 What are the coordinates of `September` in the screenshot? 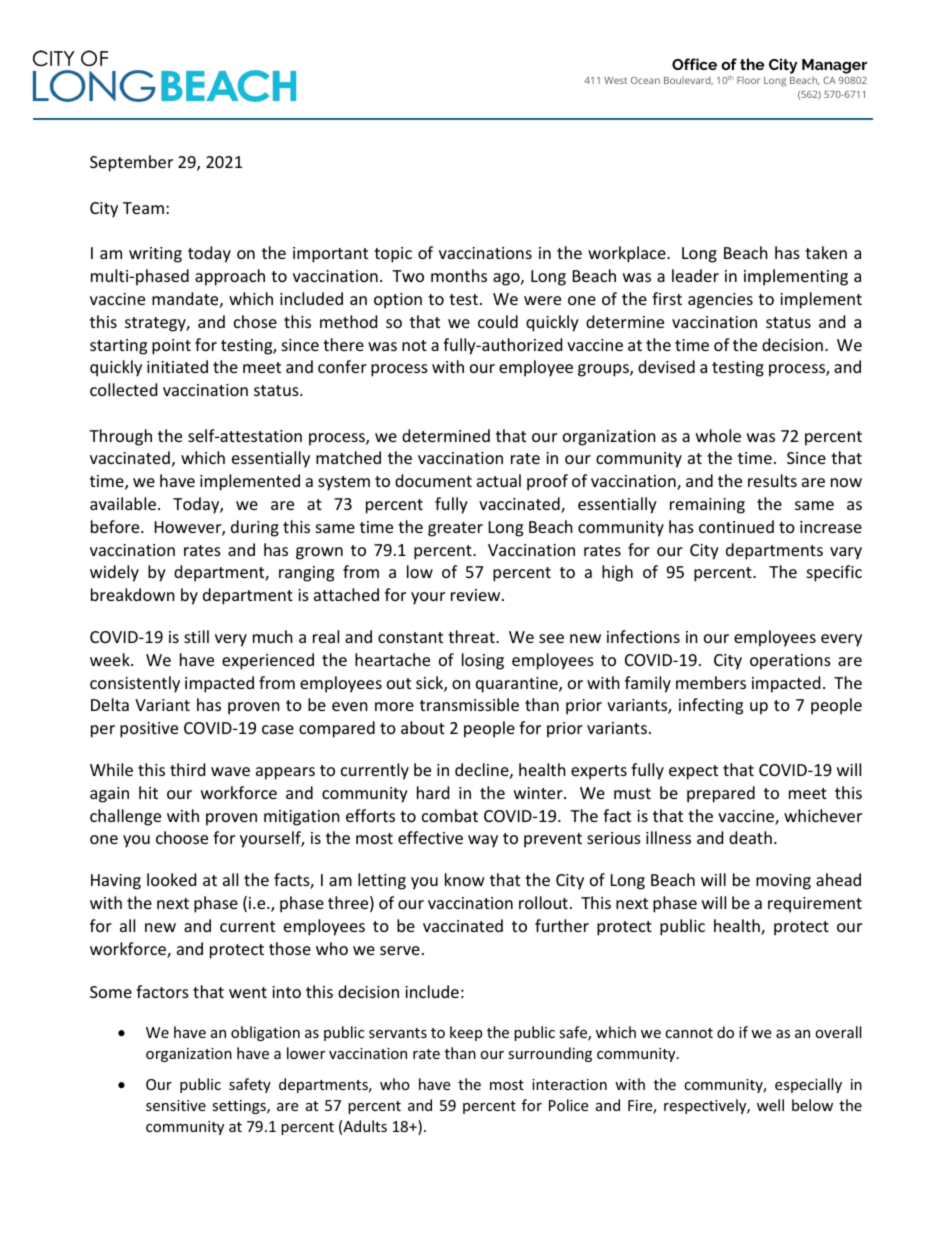 It's located at (131, 163).
